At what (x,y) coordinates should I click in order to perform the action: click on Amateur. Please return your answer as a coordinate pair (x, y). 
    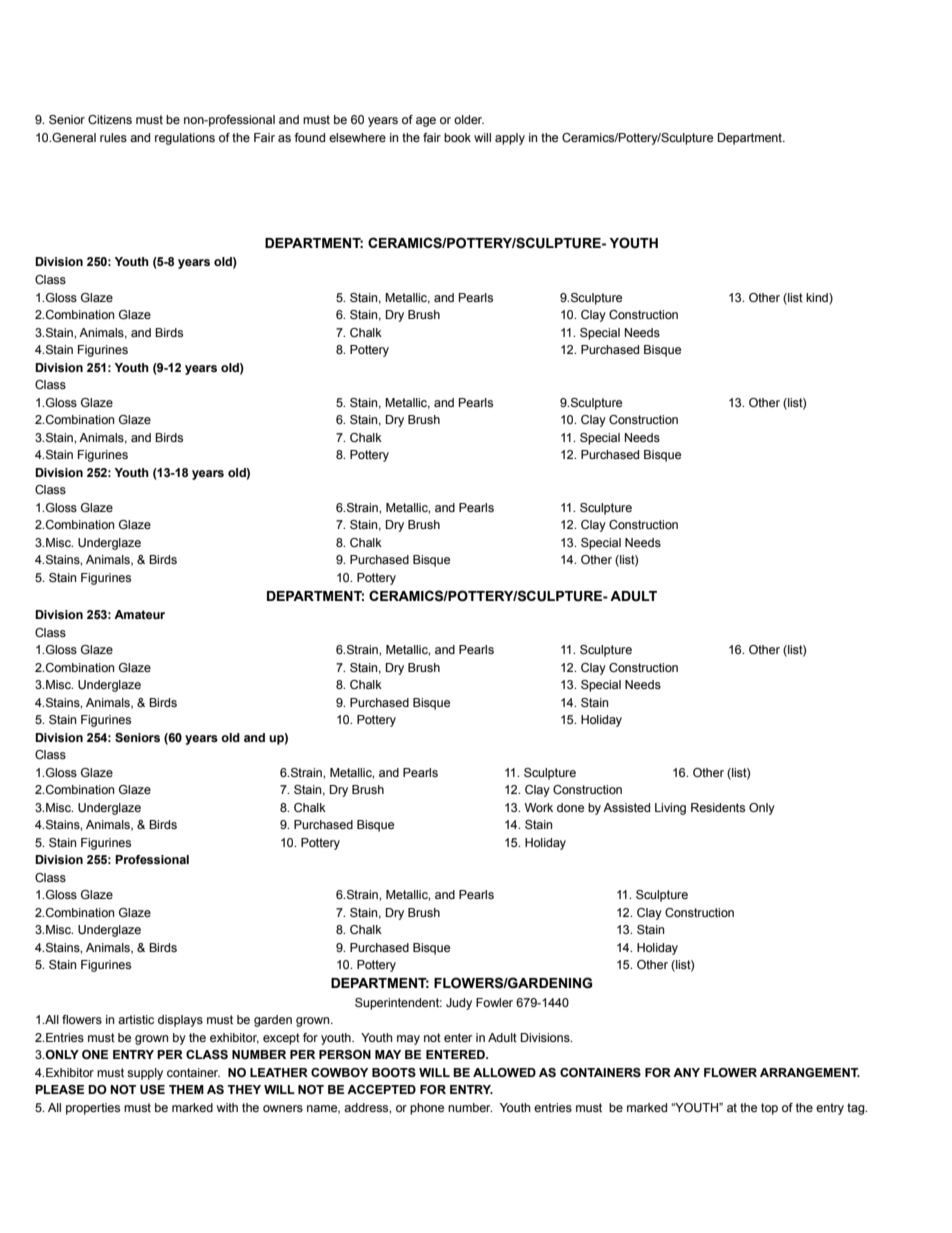
    Looking at the image, I should click on (139, 614).
